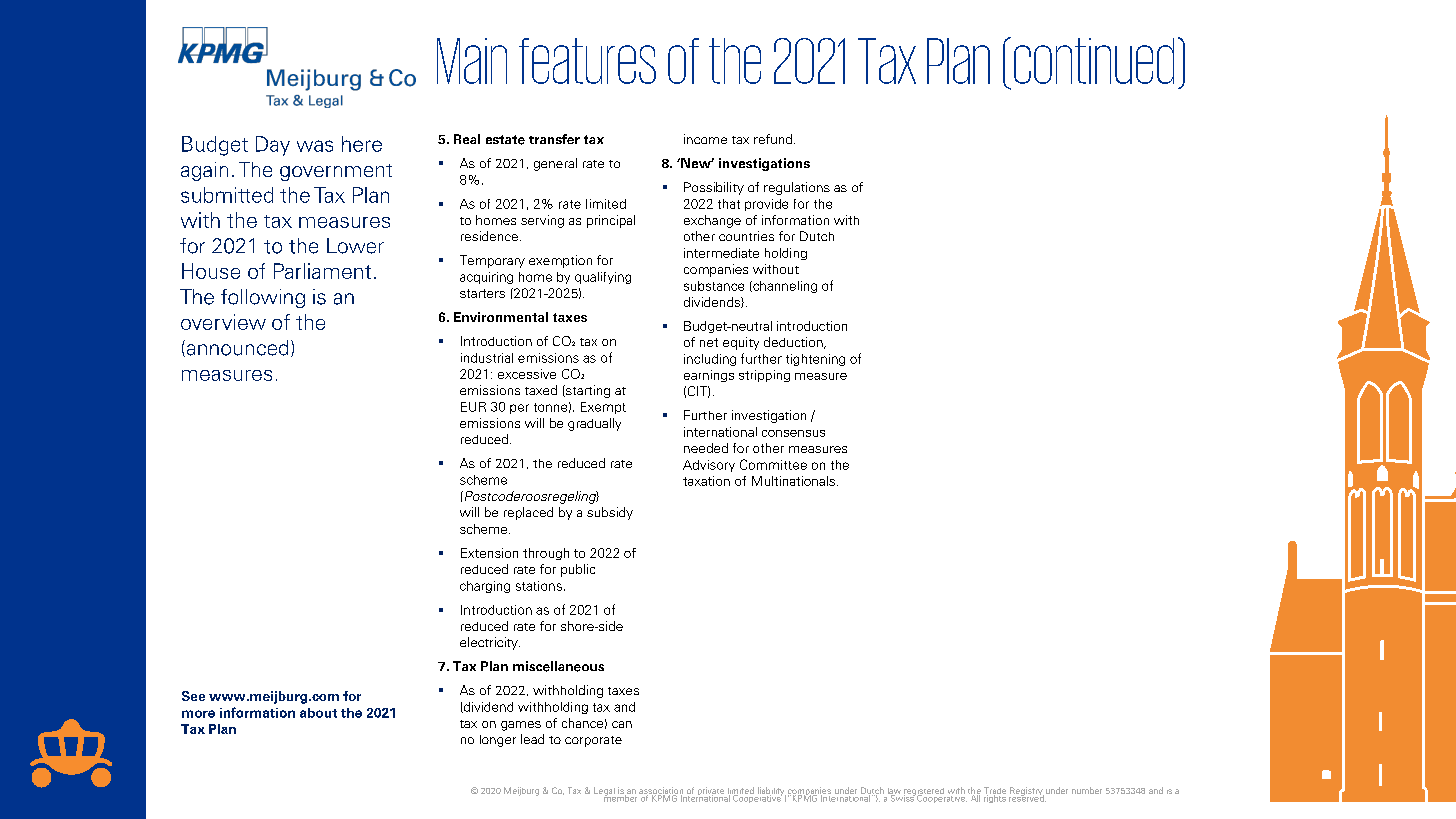 This document has width=1456, height=819. Describe the element at coordinates (587, 61) in the document. I see `features` at that location.
